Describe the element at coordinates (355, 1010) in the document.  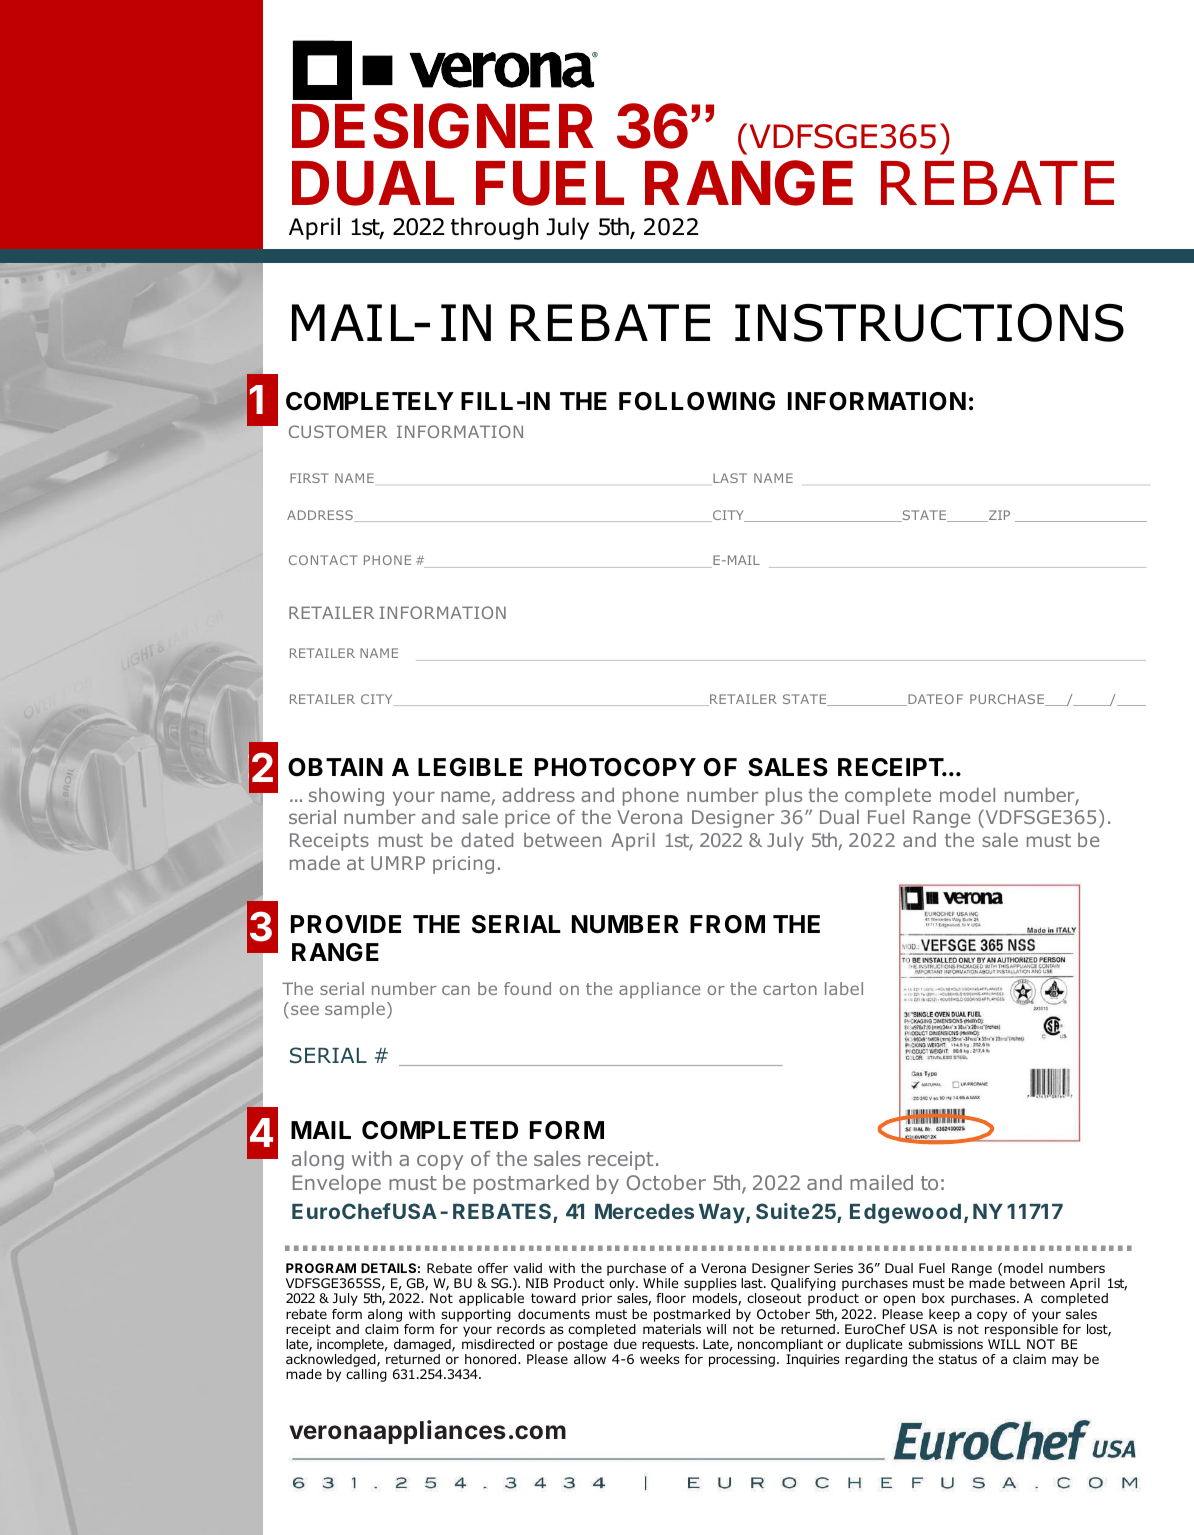
I see `sample` at that location.
